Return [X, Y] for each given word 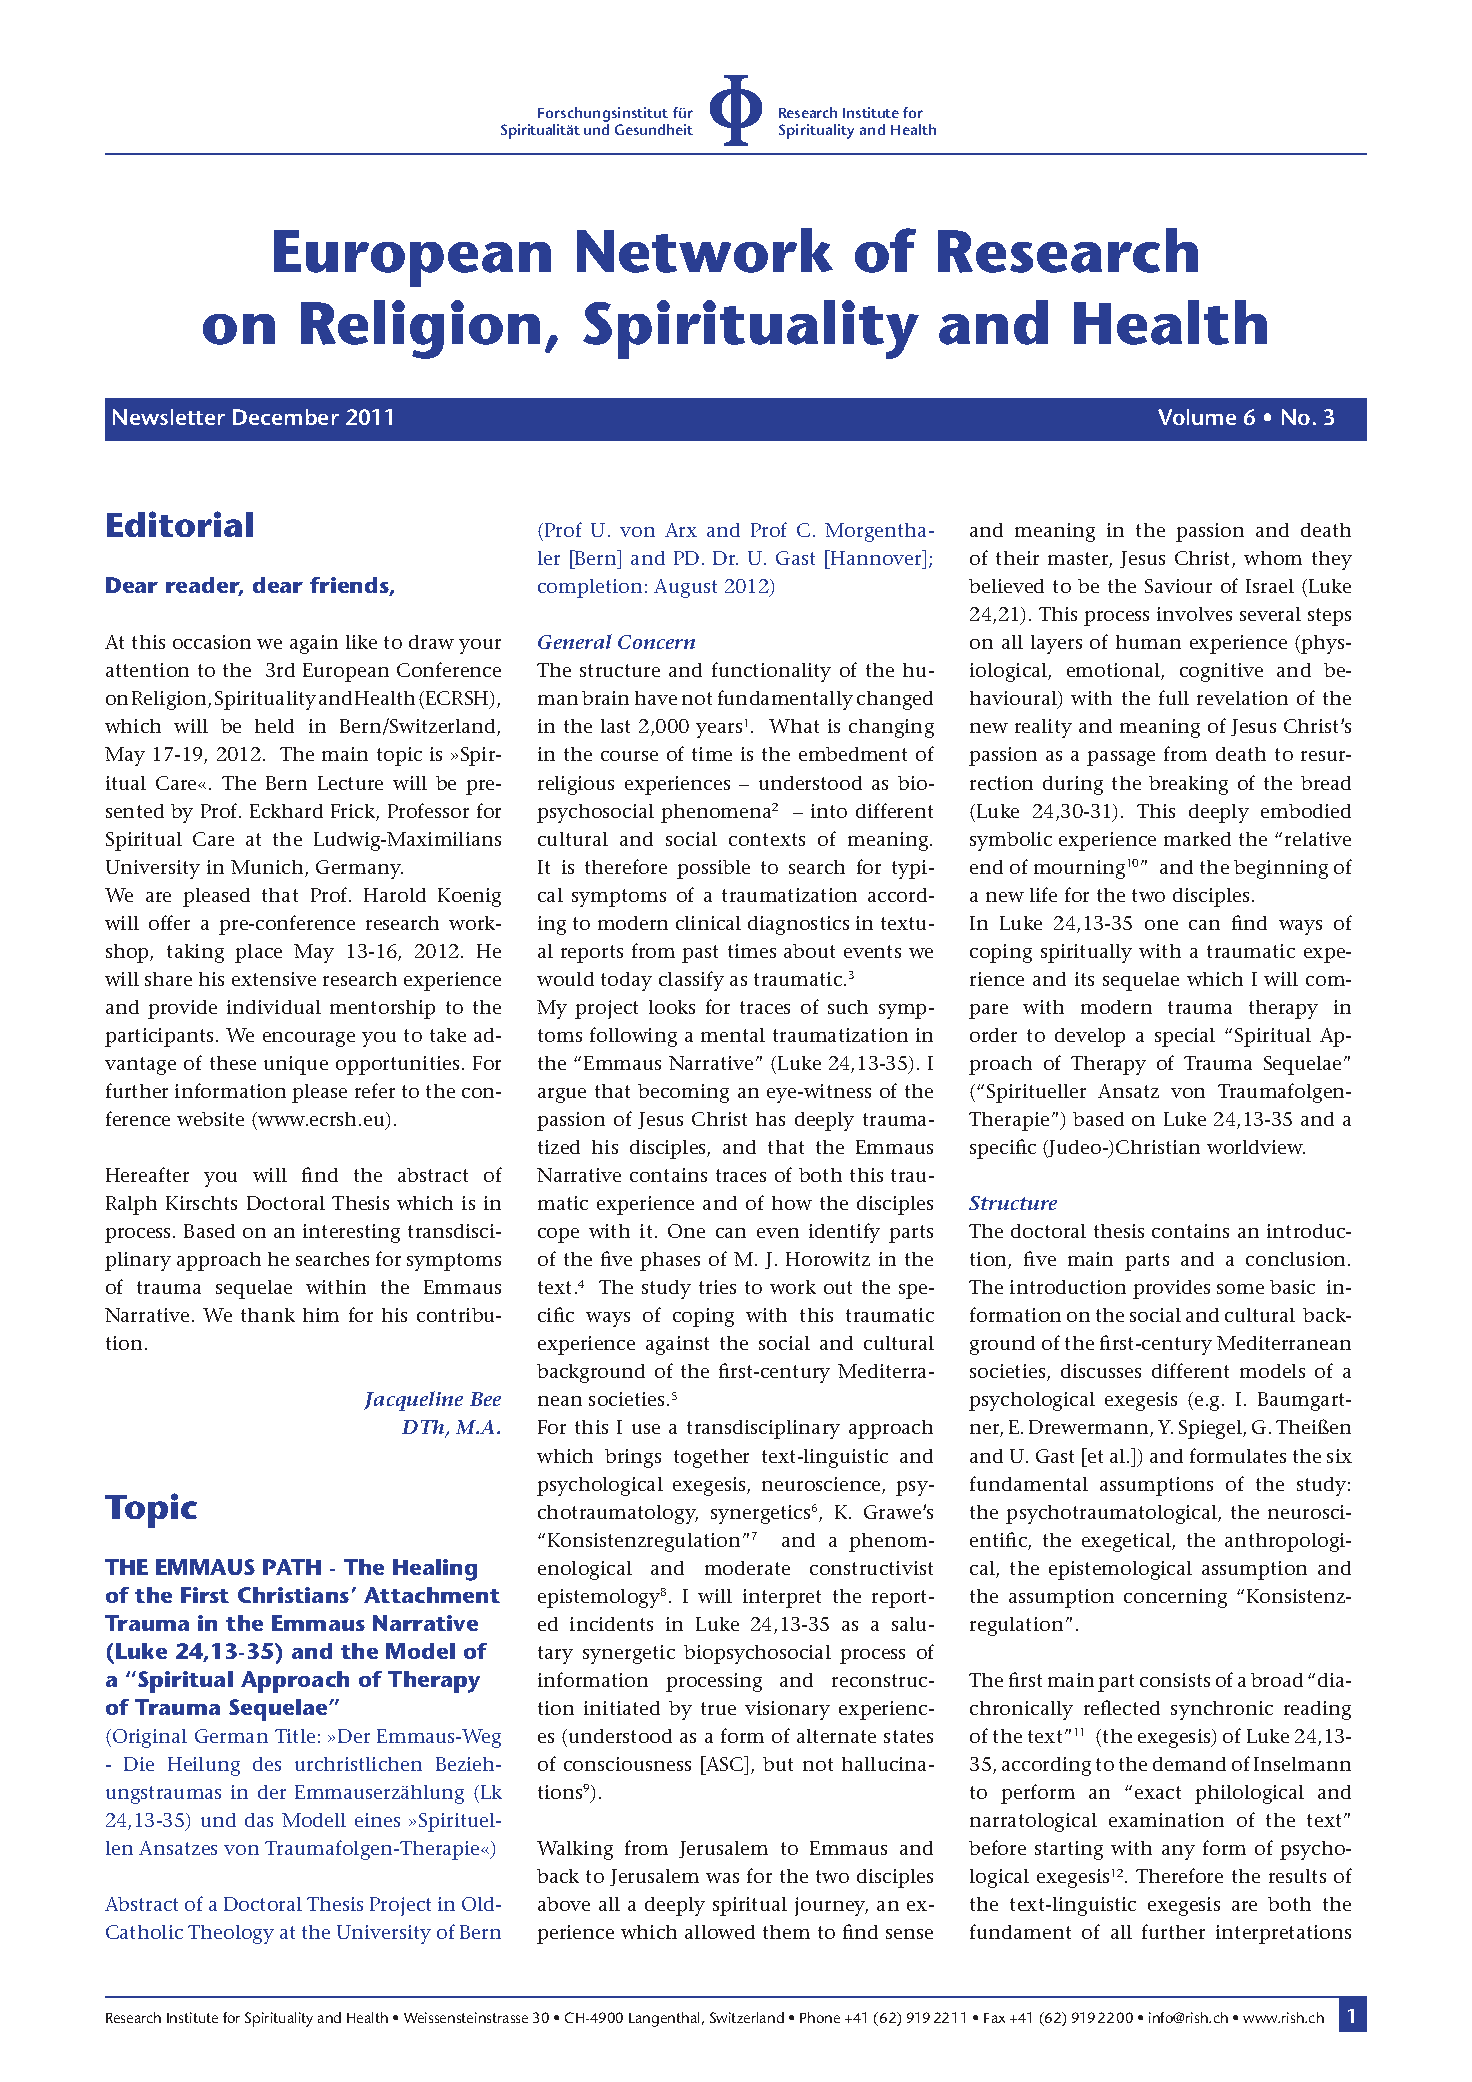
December [286, 417]
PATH [292, 1567]
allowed [720, 1932]
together [711, 1458]
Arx [681, 530]
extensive [274, 979]
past [700, 954]
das [259, 1820]
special [1185, 1037]
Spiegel [1211, 1429]
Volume [1197, 417]
